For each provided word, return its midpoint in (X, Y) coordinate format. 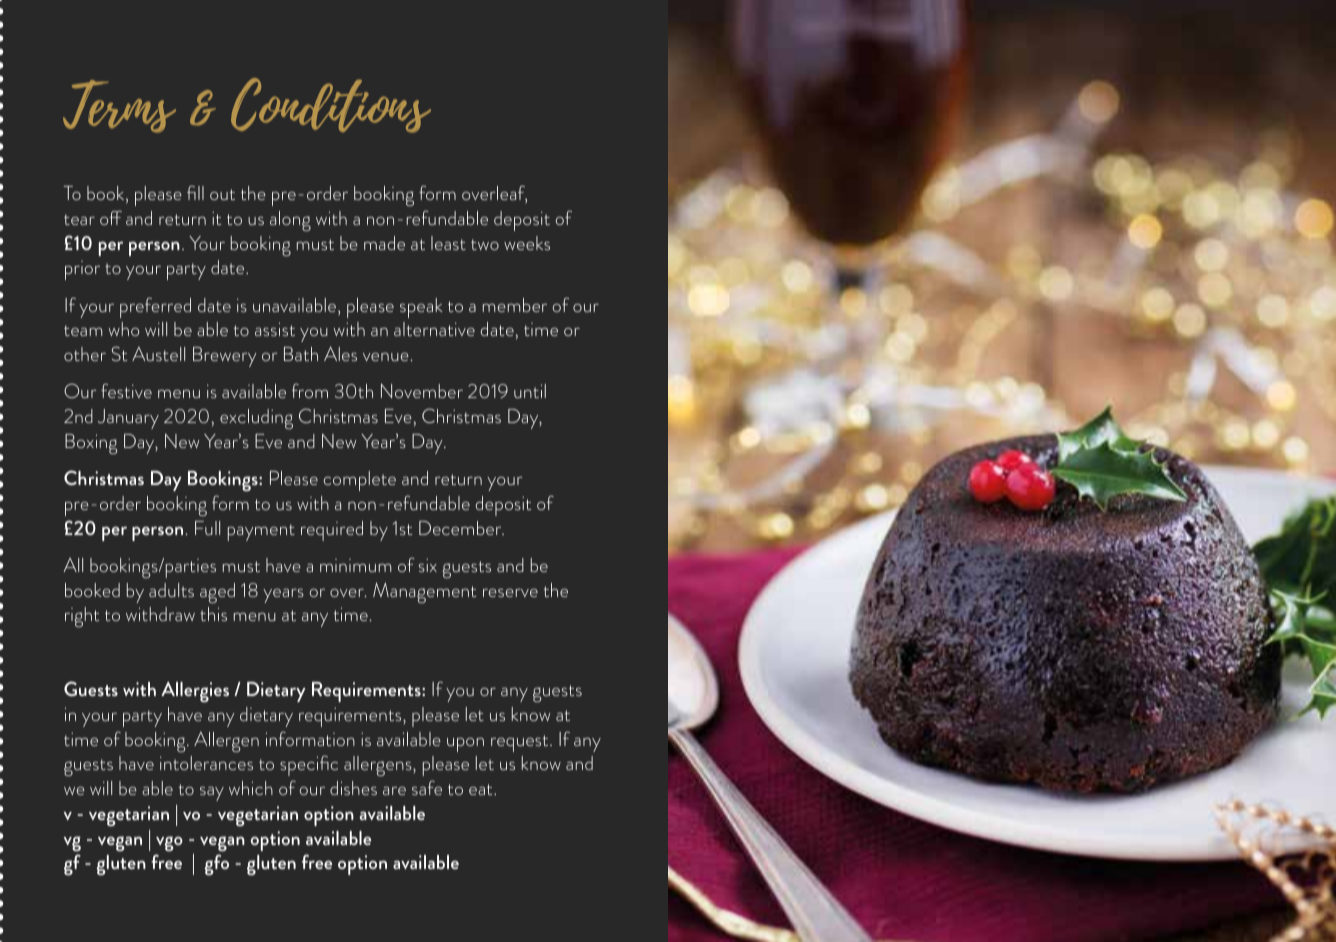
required (332, 531)
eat (482, 789)
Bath (301, 354)
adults (171, 590)
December (461, 528)
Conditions (331, 105)
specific (309, 765)
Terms (119, 106)
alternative (434, 329)
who (124, 329)
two (485, 244)
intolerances (206, 763)
